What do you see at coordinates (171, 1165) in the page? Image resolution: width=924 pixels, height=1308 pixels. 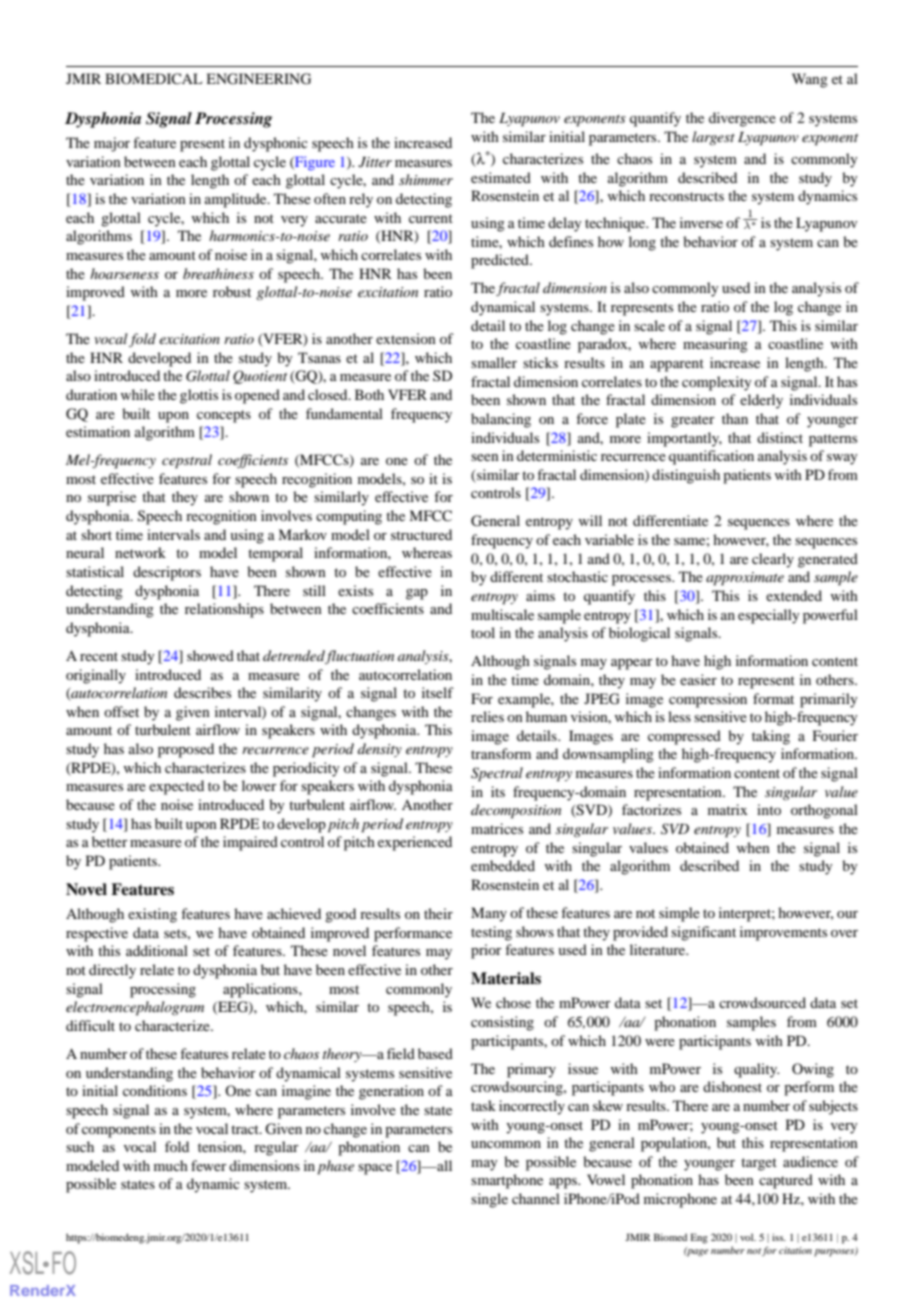 I see `much` at bounding box center [171, 1165].
